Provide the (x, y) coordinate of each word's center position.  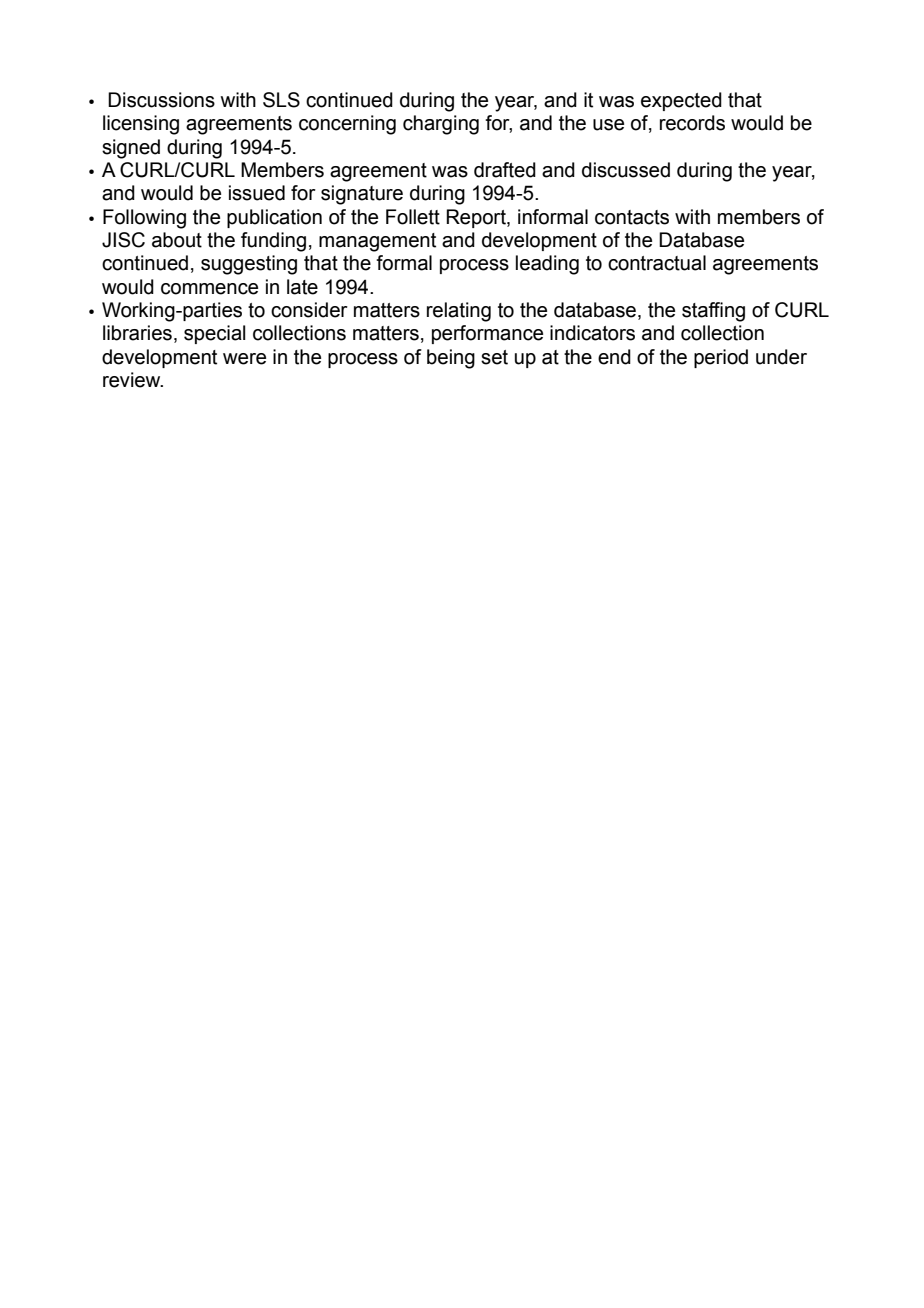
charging (441, 125)
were (244, 359)
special (214, 334)
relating (459, 312)
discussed (626, 170)
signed (131, 149)
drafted (505, 170)
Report (477, 218)
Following (144, 219)
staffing (713, 312)
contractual (657, 263)
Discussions (161, 100)
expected (681, 101)
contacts (632, 217)
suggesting (249, 265)
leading (547, 265)
